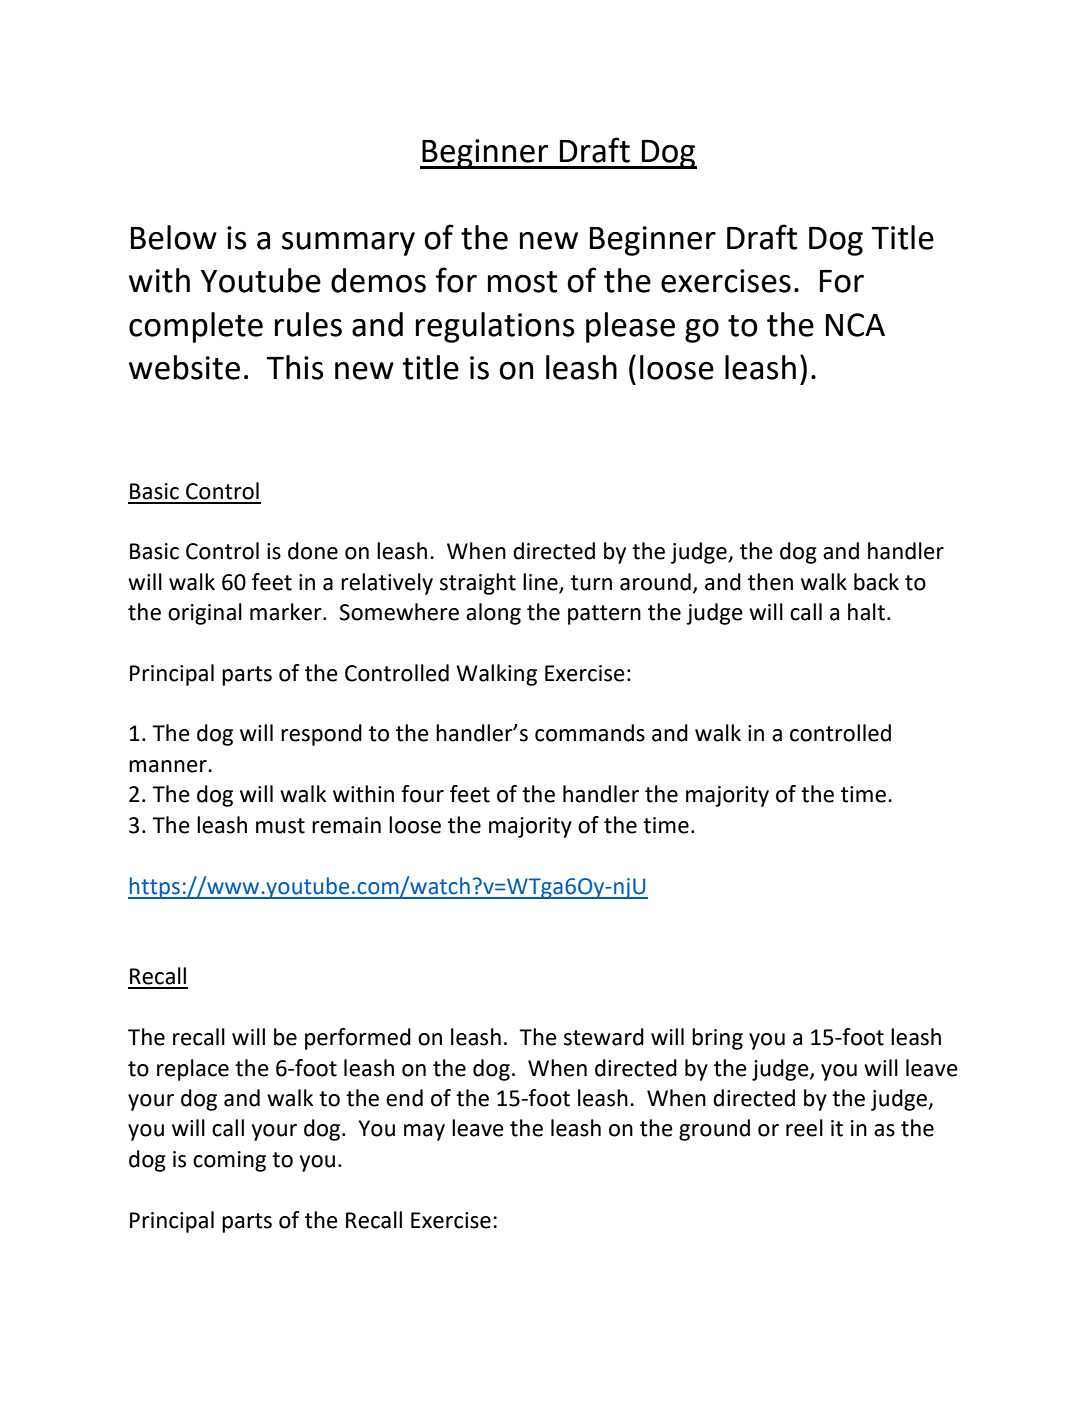 The image size is (1087, 1407). Describe the element at coordinates (174, 237) in the image. I see `Below` at that location.
